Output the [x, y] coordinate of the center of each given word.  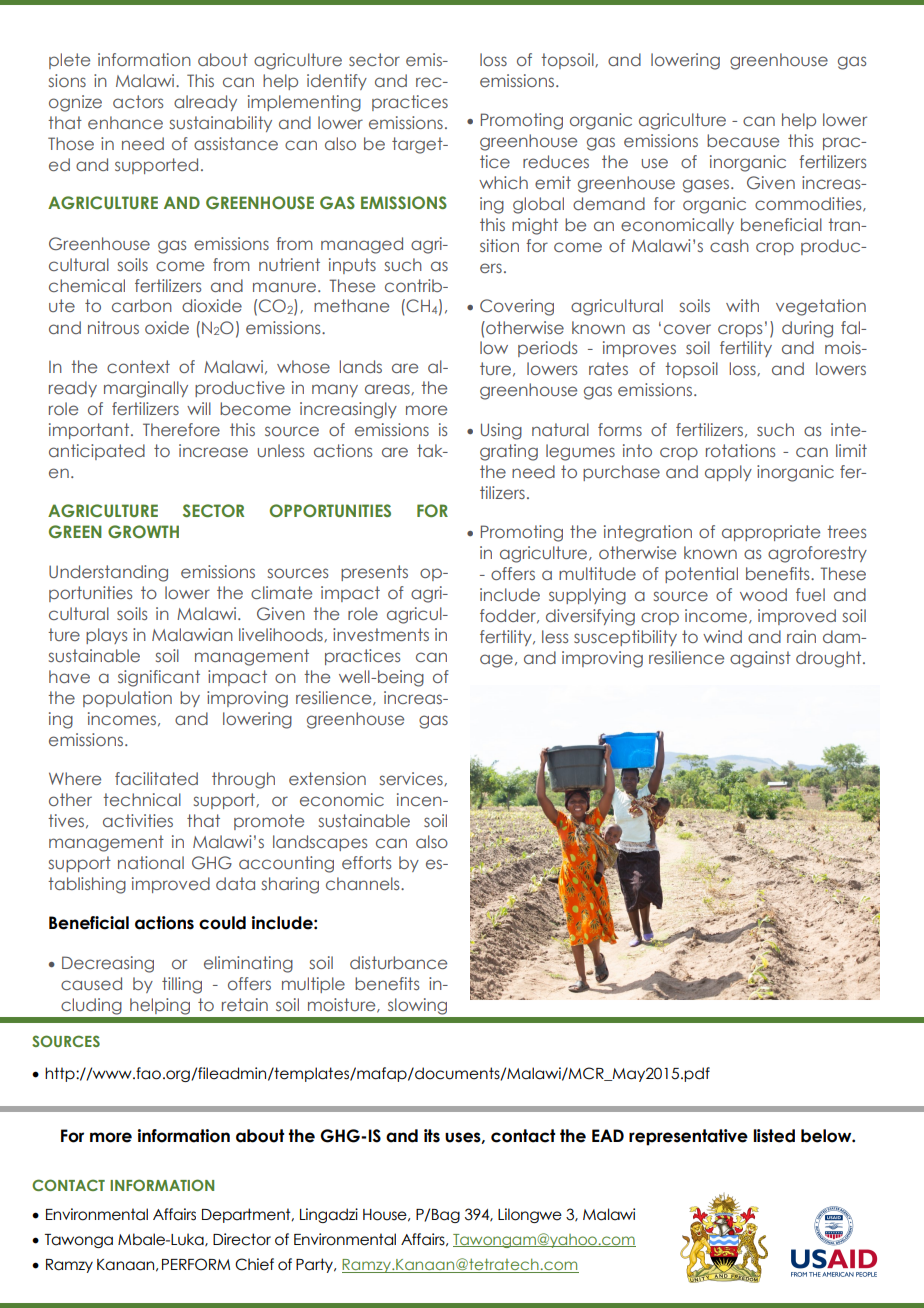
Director [242, 1239]
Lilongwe [530, 1215]
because [743, 140]
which [503, 182]
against [760, 659]
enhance [125, 122]
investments [381, 634]
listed [774, 1136]
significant [159, 678]
